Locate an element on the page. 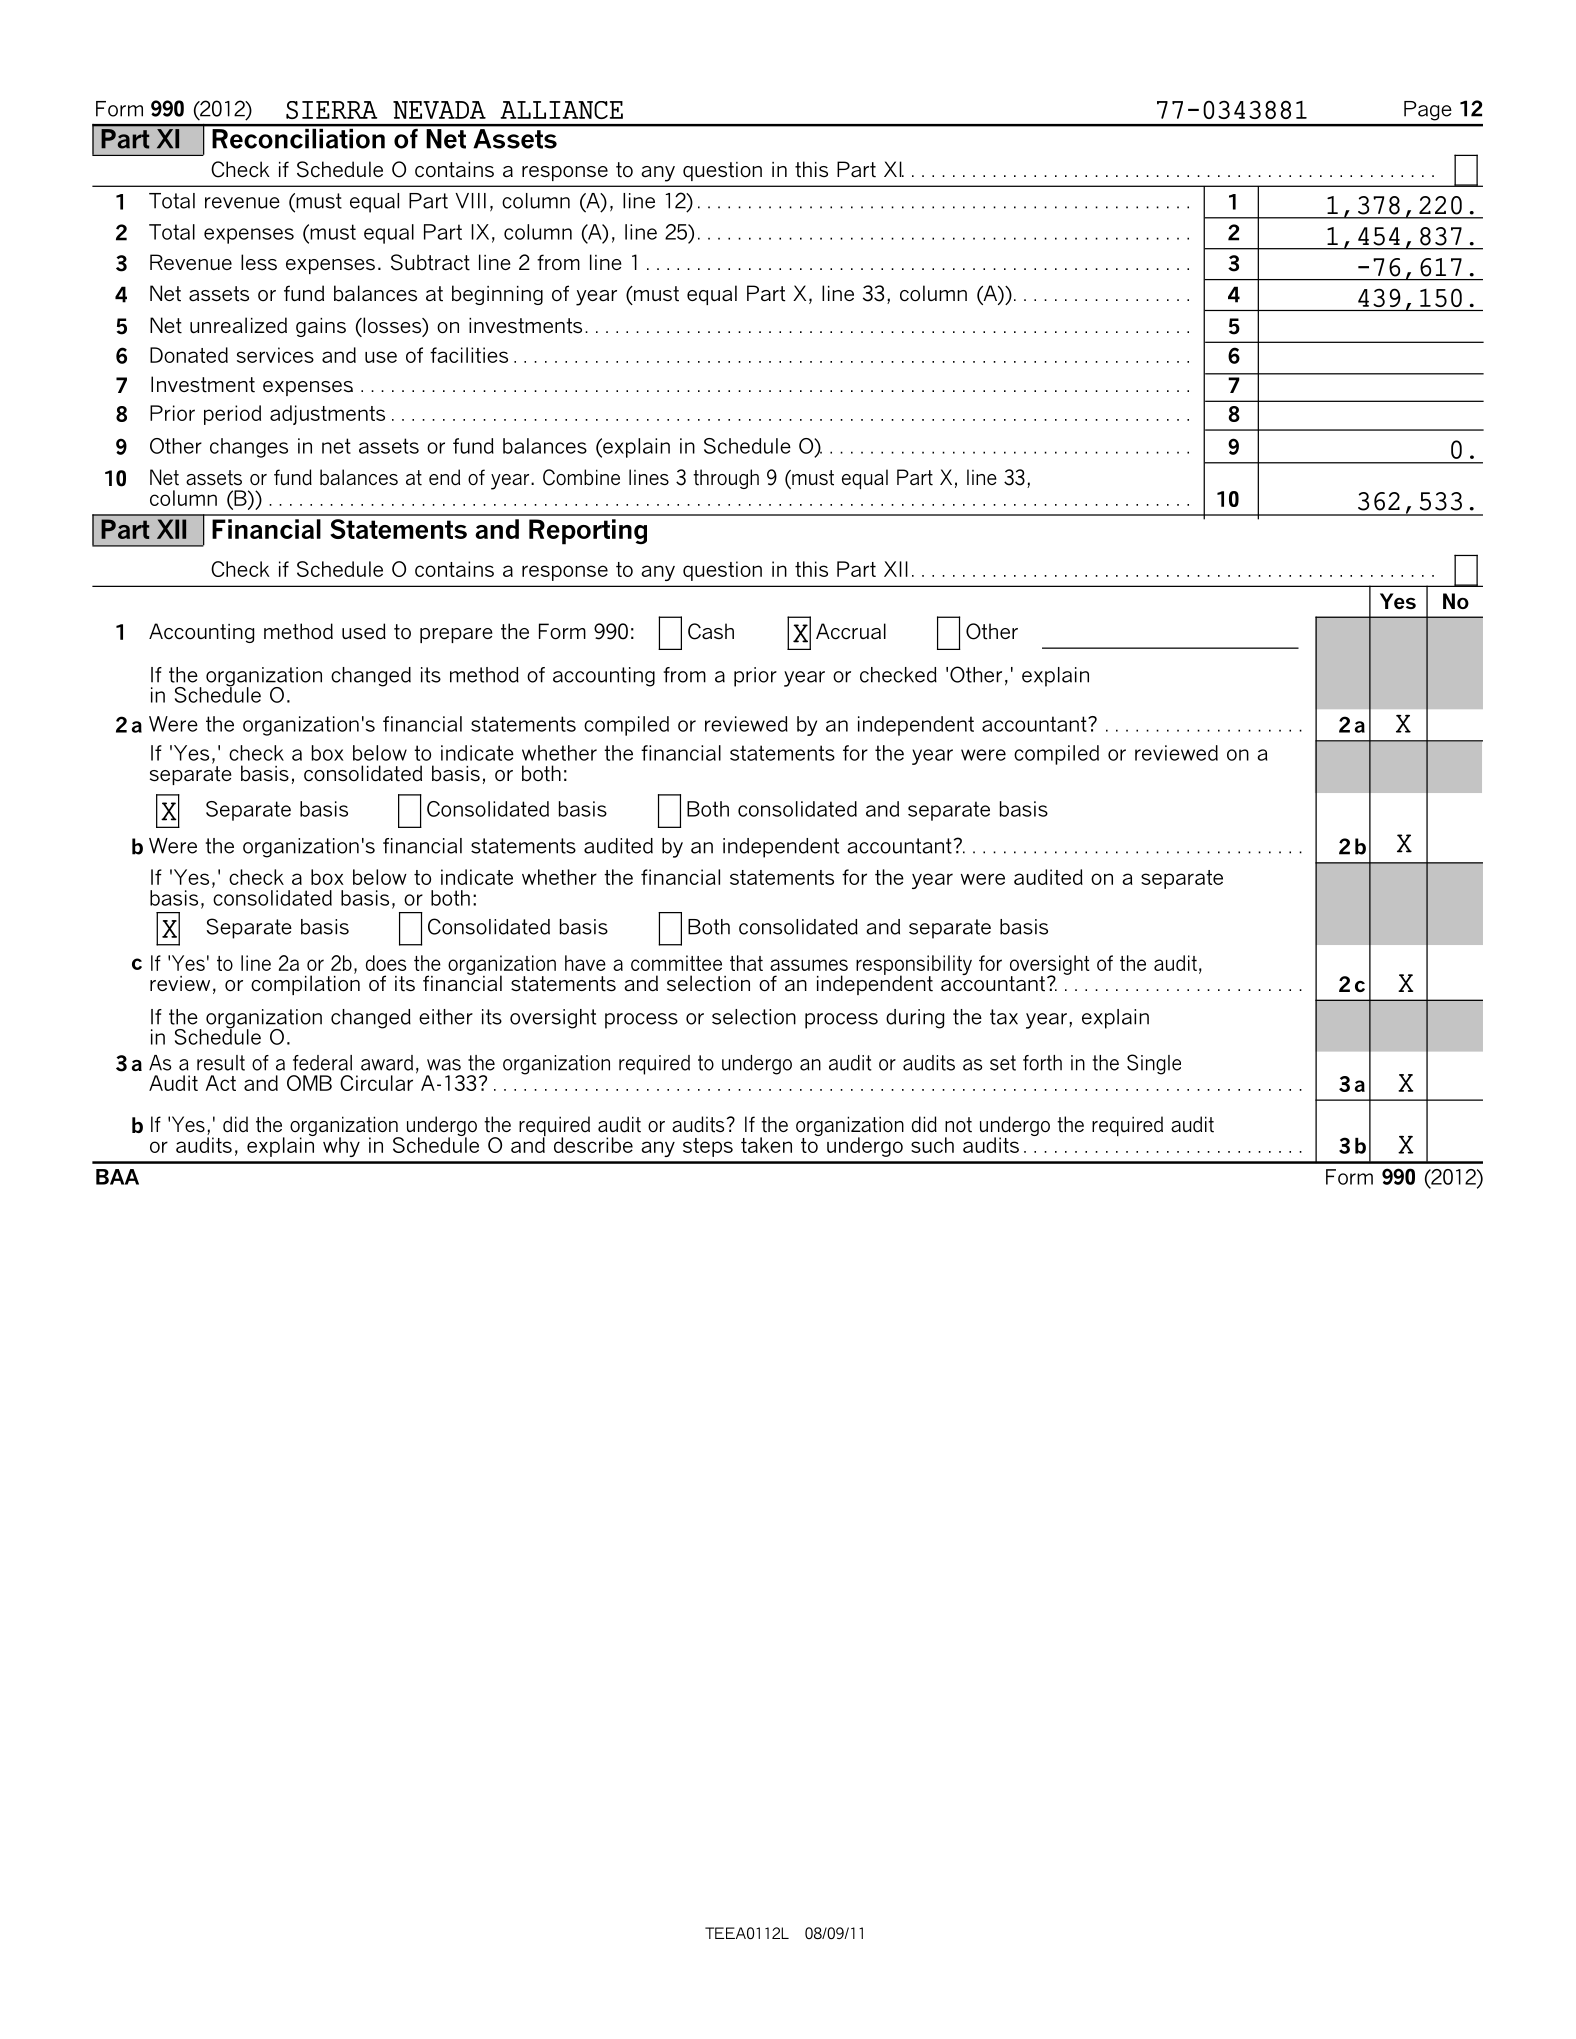  why is located at coordinates (341, 1147).
